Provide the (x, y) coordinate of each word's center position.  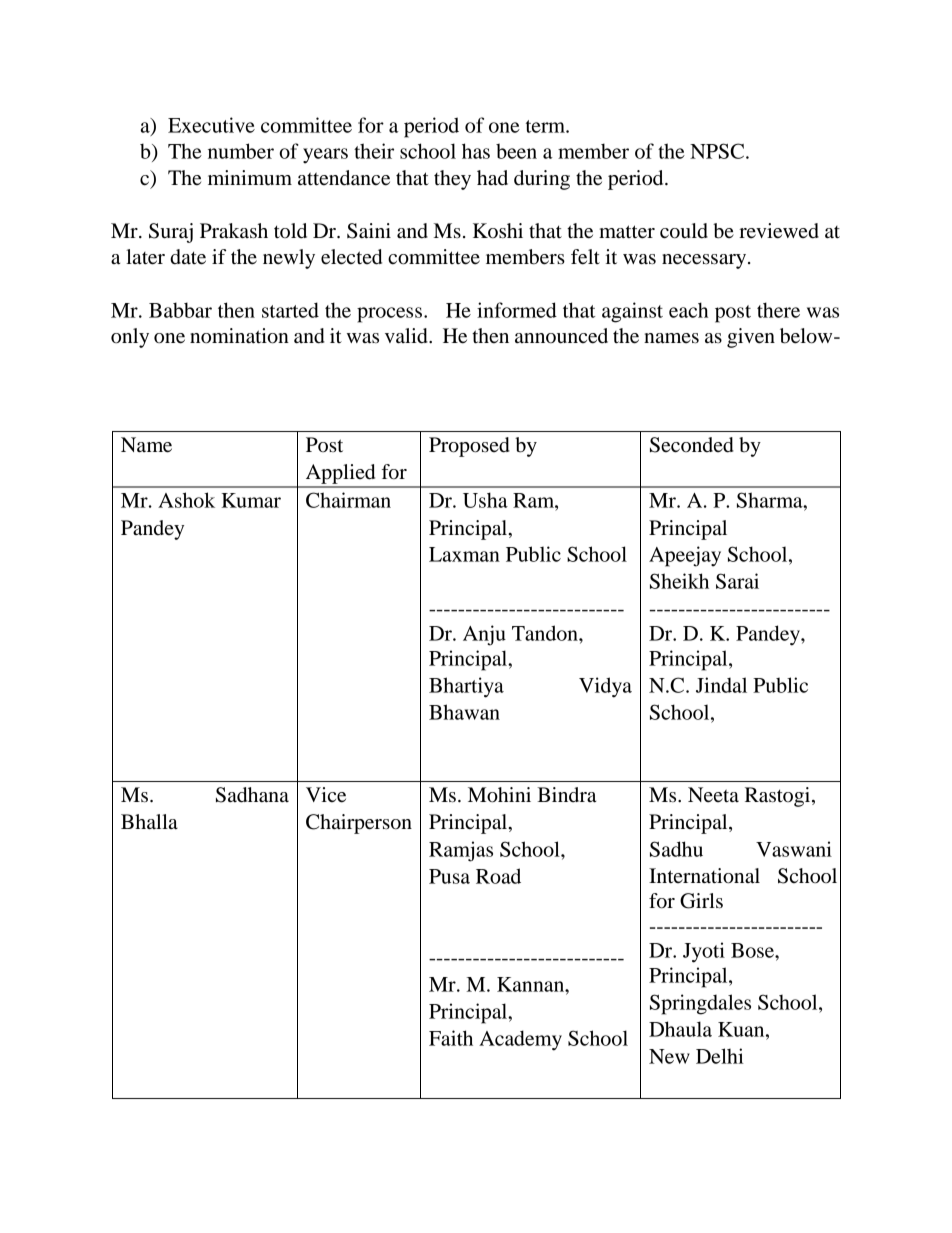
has (476, 151)
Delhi (720, 1056)
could (684, 231)
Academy (520, 1040)
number (241, 151)
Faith (451, 1038)
